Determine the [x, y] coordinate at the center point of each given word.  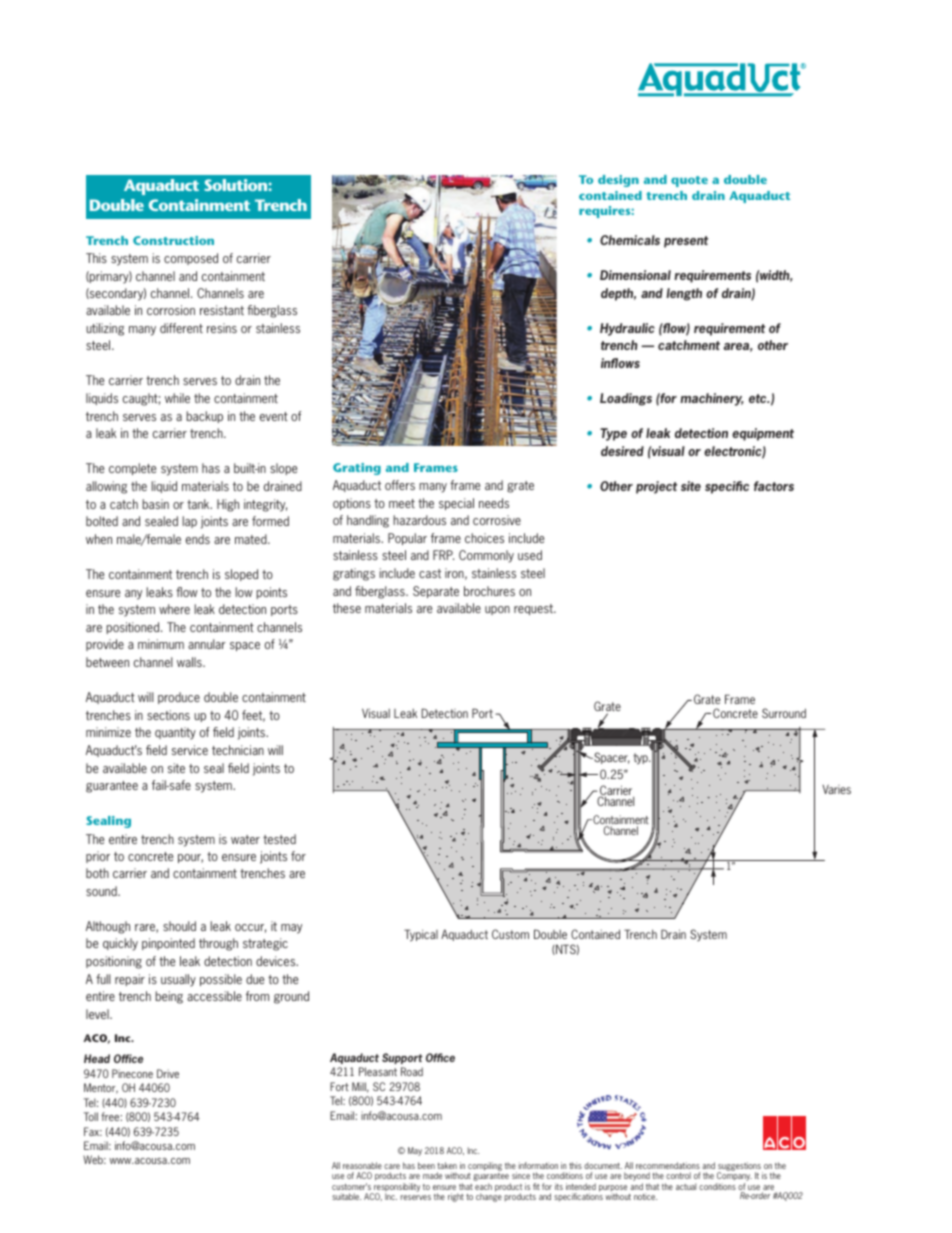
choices [484, 538]
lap [189, 522]
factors [774, 486]
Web [94, 1159]
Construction [173, 240]
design [618, 181]
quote [689, 181]
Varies [836, 789]
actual [686, 1186]
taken [447, 1165]
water [245, 839]
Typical [421, 935]
